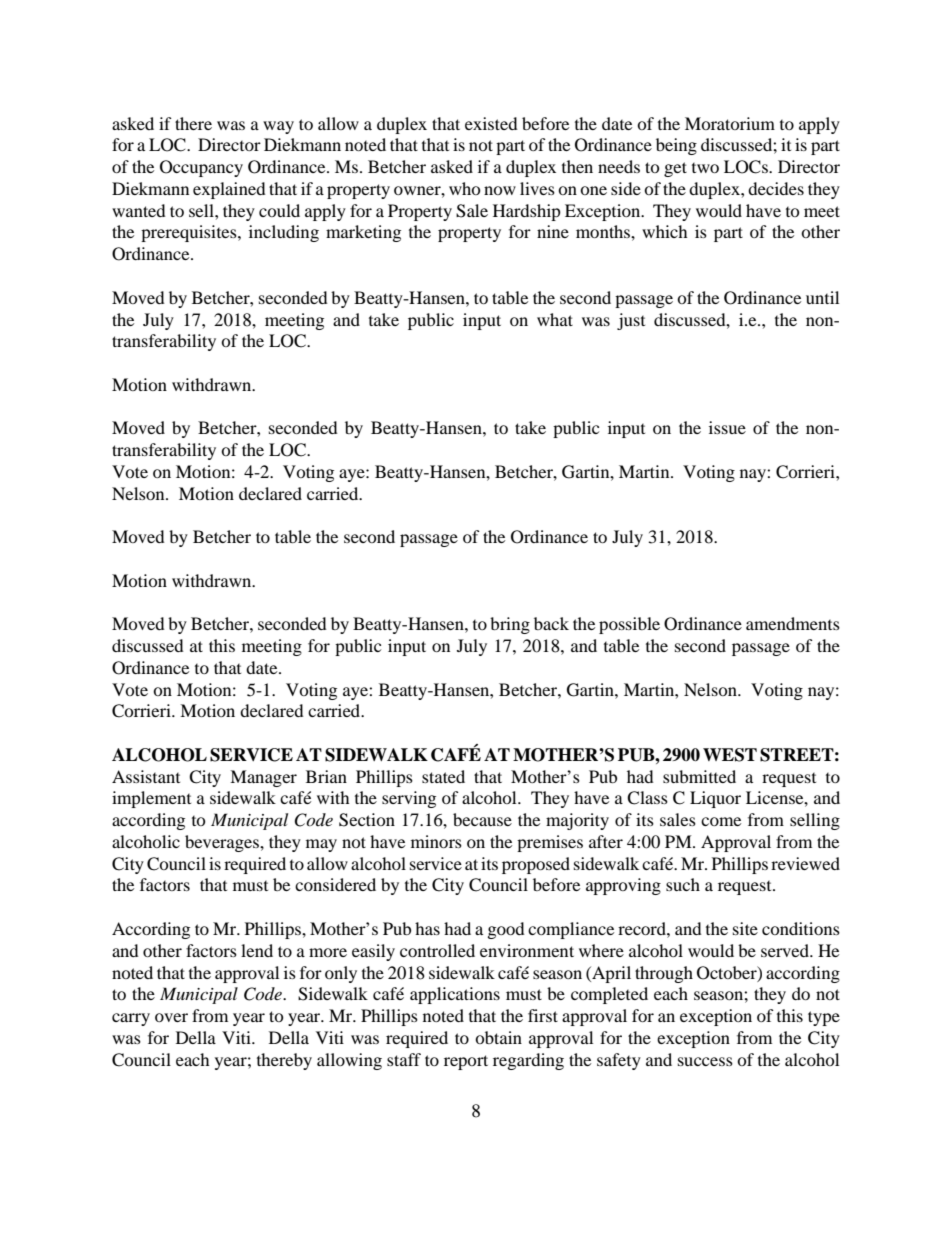 Image resolution: width=952 pixels, height=1233 pixels. I want to click on bring, so click(510, 625).
